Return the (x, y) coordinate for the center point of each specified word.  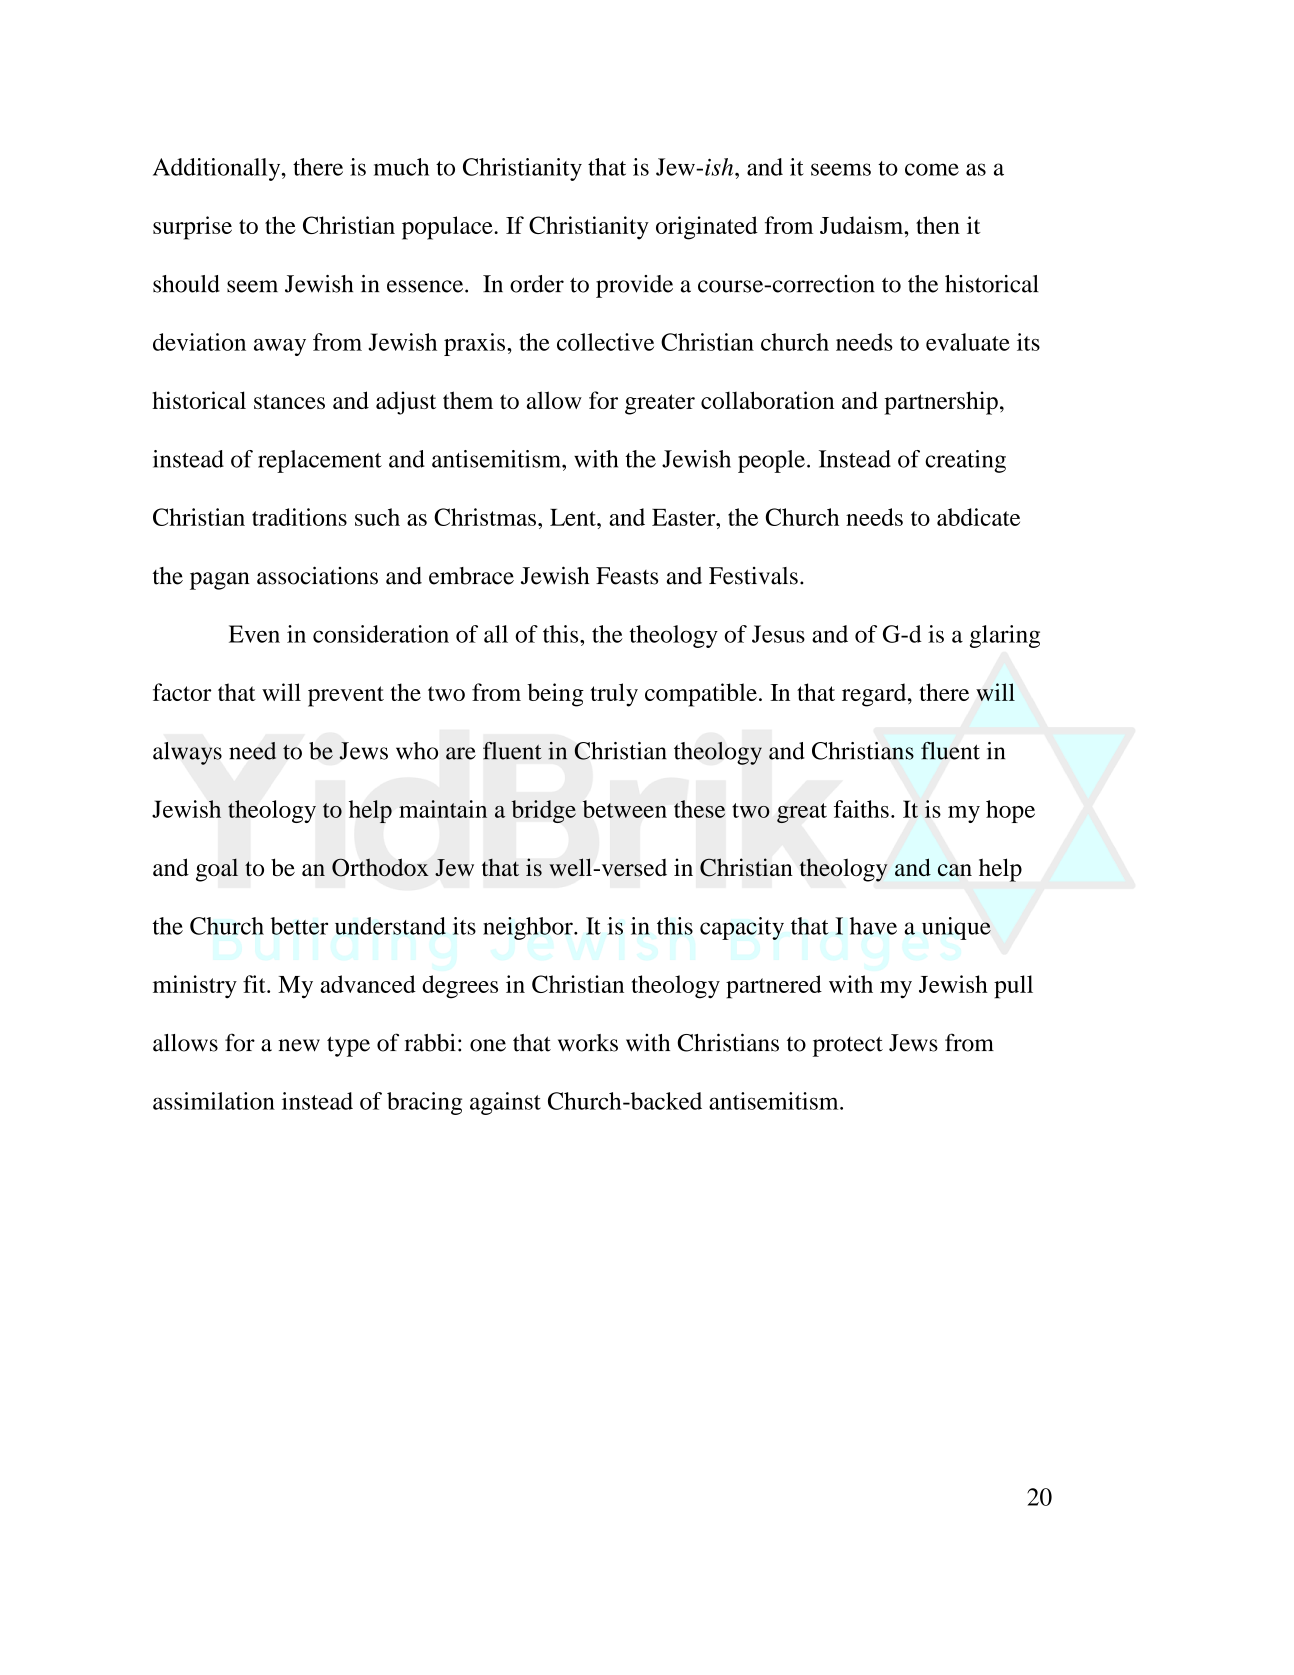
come (932, 169)
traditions (299, 517)
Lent (574, 517)
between (625, 809)
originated (707, 228)
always (187, 753)
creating (965, 461)
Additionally (218, 169)
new (299, 1045)
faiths (861, 809)
